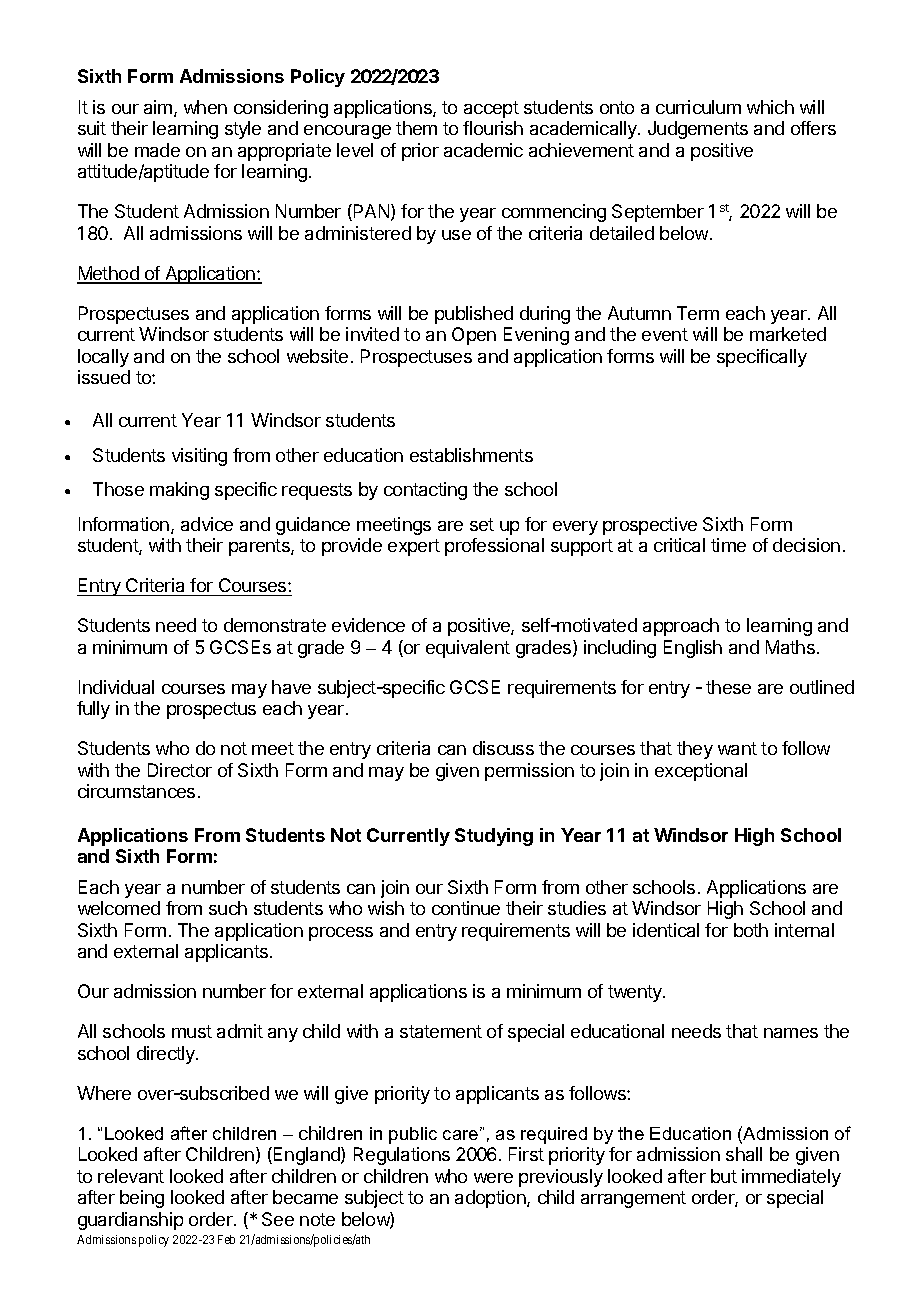  What do you see at coordinates (701, 772) in the screenshot?
I see `exceptional` at bounding box center [701, 772].
